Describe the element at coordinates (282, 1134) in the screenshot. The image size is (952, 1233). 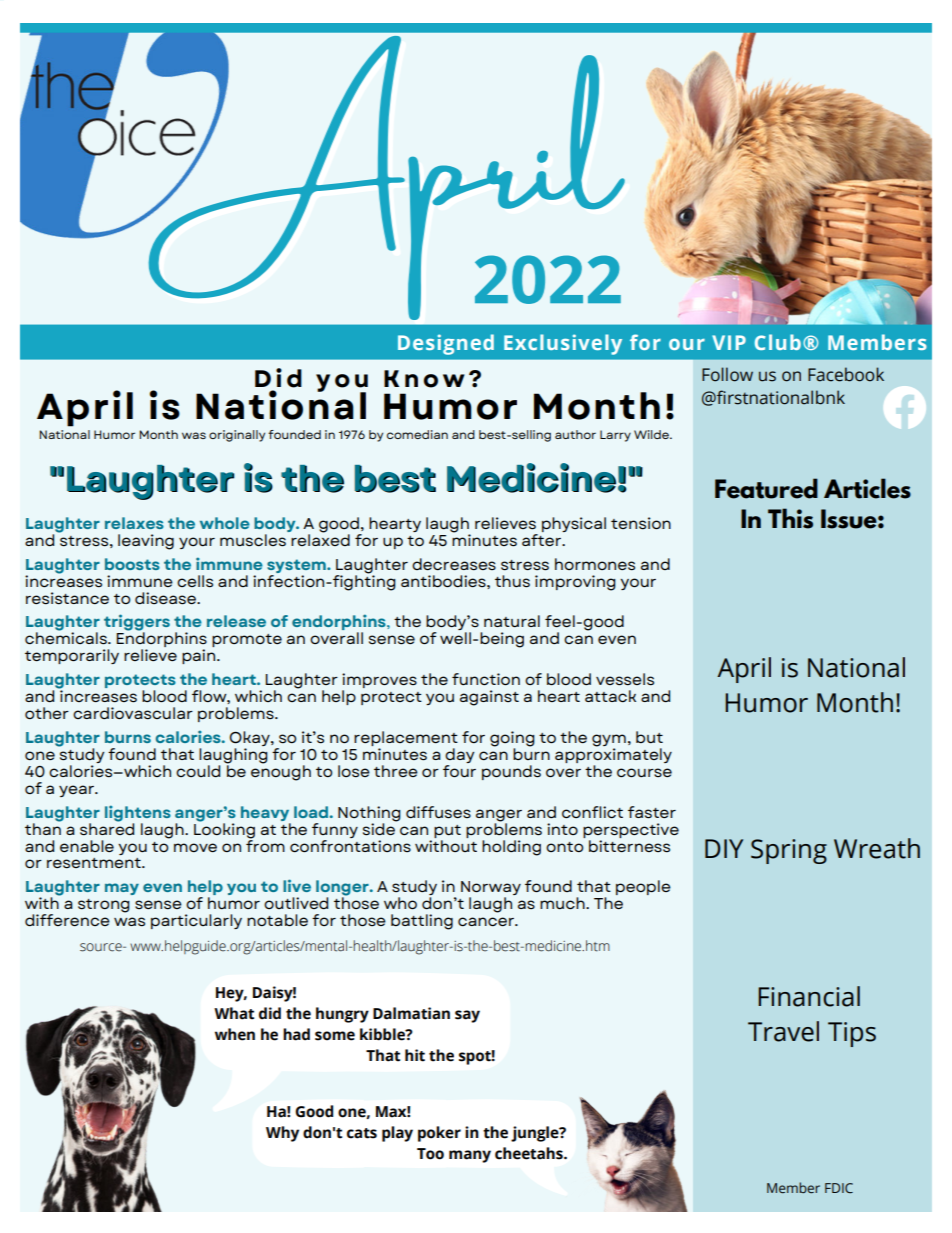
I see `Why` at that location.
